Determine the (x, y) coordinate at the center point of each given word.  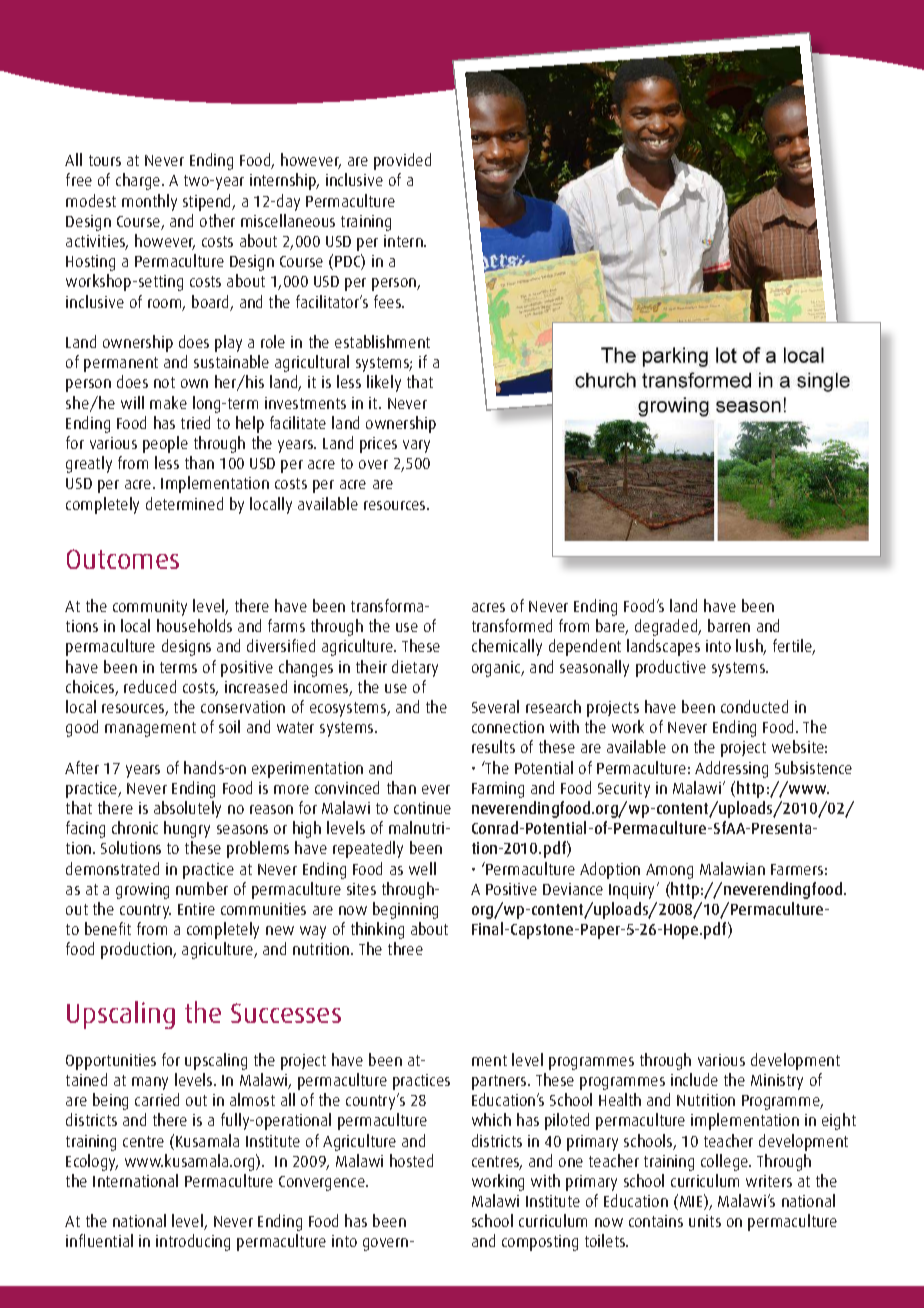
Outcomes (123, 559)
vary (416, 446)
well (422, 868)
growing (142, 891)
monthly (149, 202)
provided (402, 161)
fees (389, 301)
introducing (193, 1242)
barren (729, 625)
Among (669, 871)
